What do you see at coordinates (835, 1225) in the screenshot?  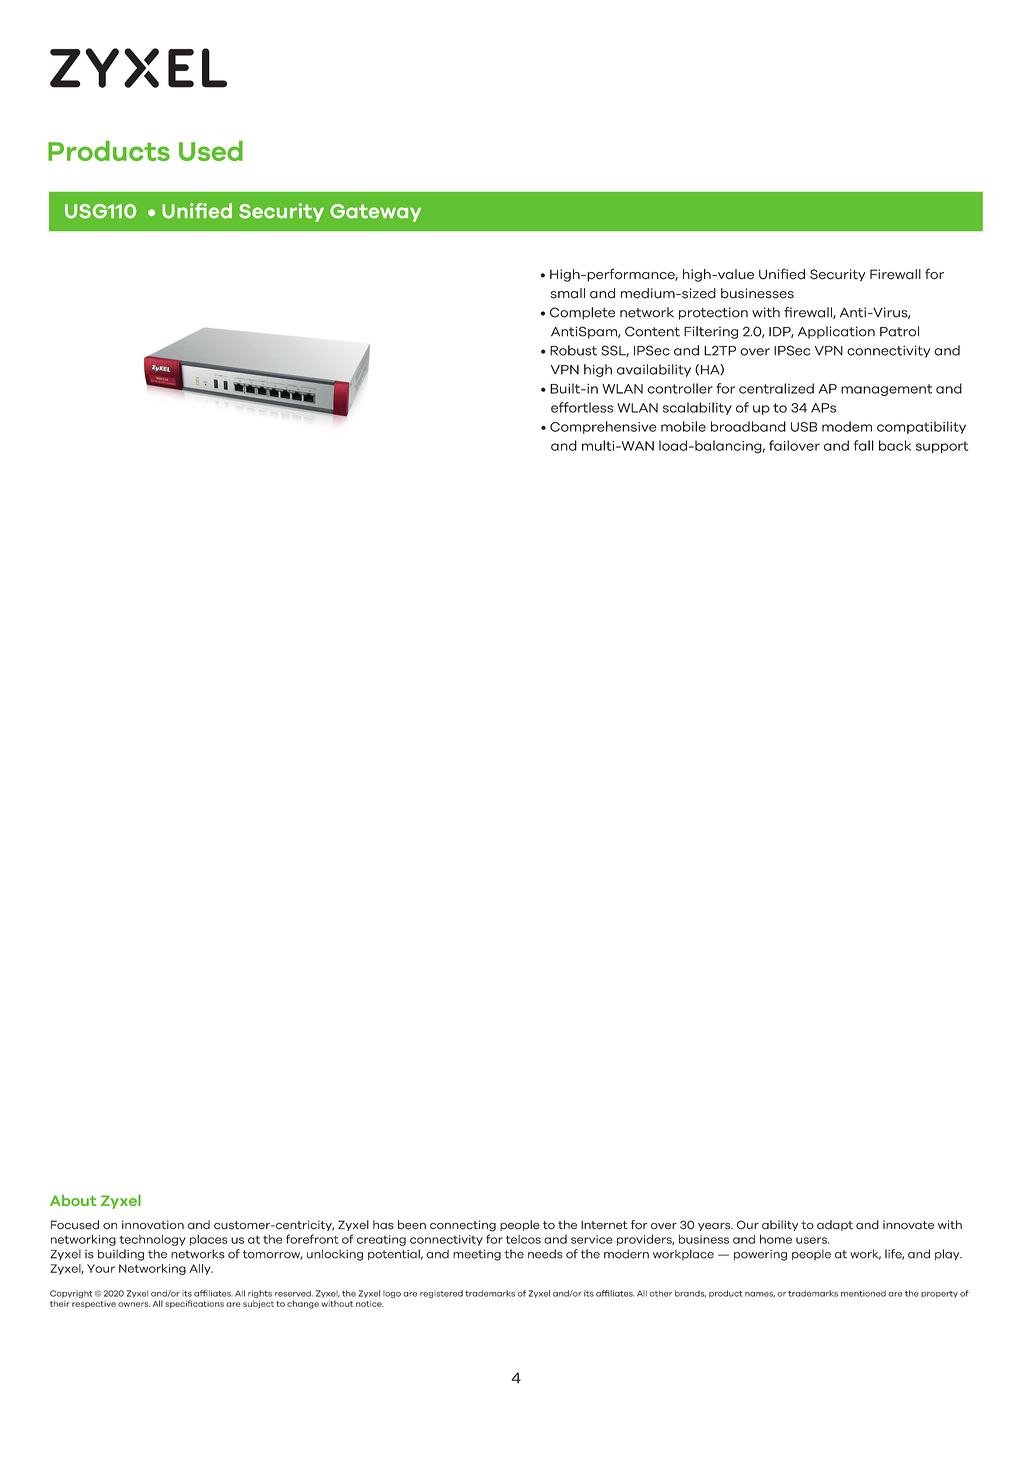 I see `adapt` at bounding box center [835, 1225].
